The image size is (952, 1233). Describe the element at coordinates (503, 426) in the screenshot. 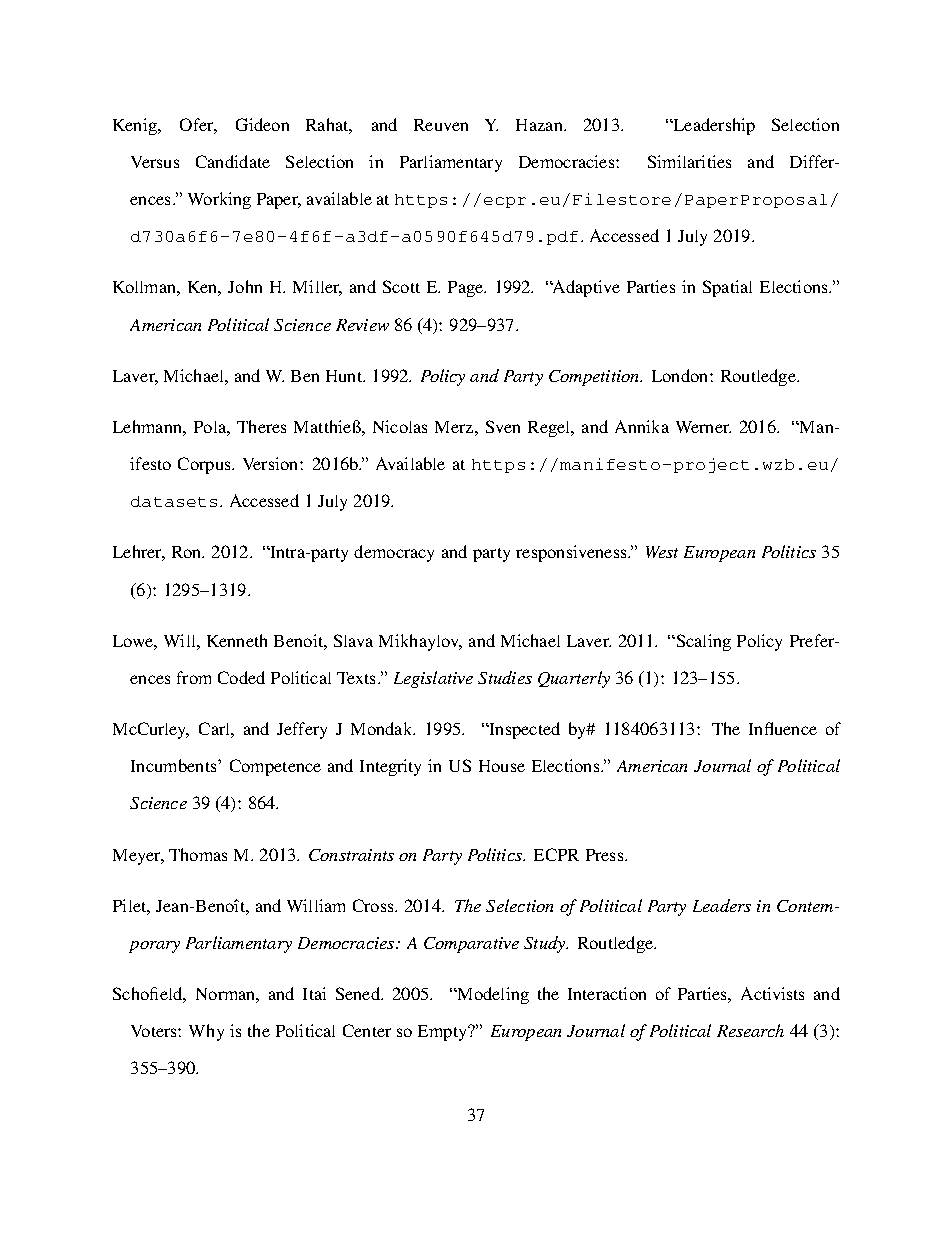

I see `Sven` at that location.
